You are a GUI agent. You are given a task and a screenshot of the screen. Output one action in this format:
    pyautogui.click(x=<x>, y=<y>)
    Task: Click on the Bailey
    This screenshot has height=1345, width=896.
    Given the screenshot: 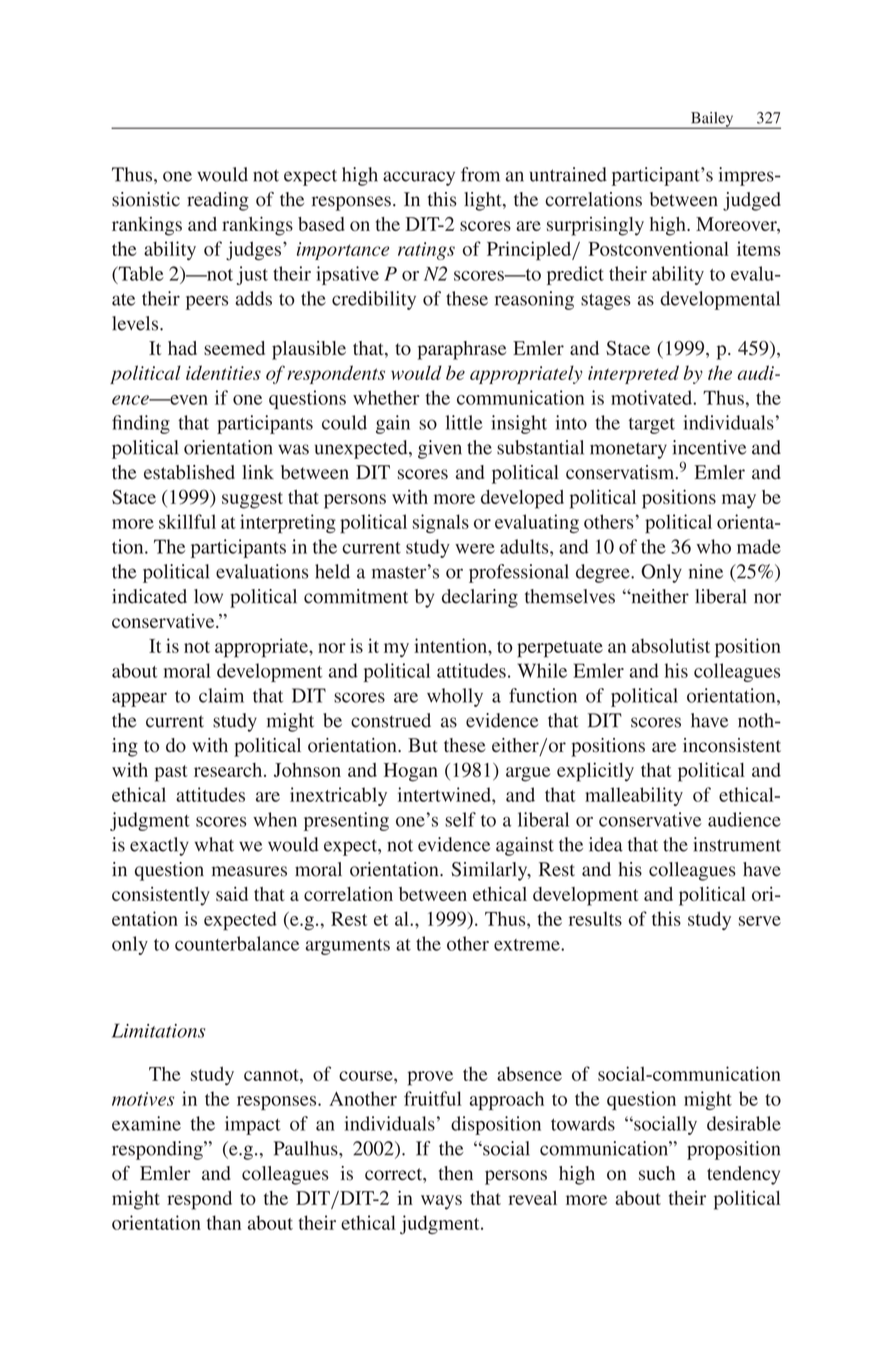 What is the action you would take?
    pyautogui.click(x=712, y=120)
